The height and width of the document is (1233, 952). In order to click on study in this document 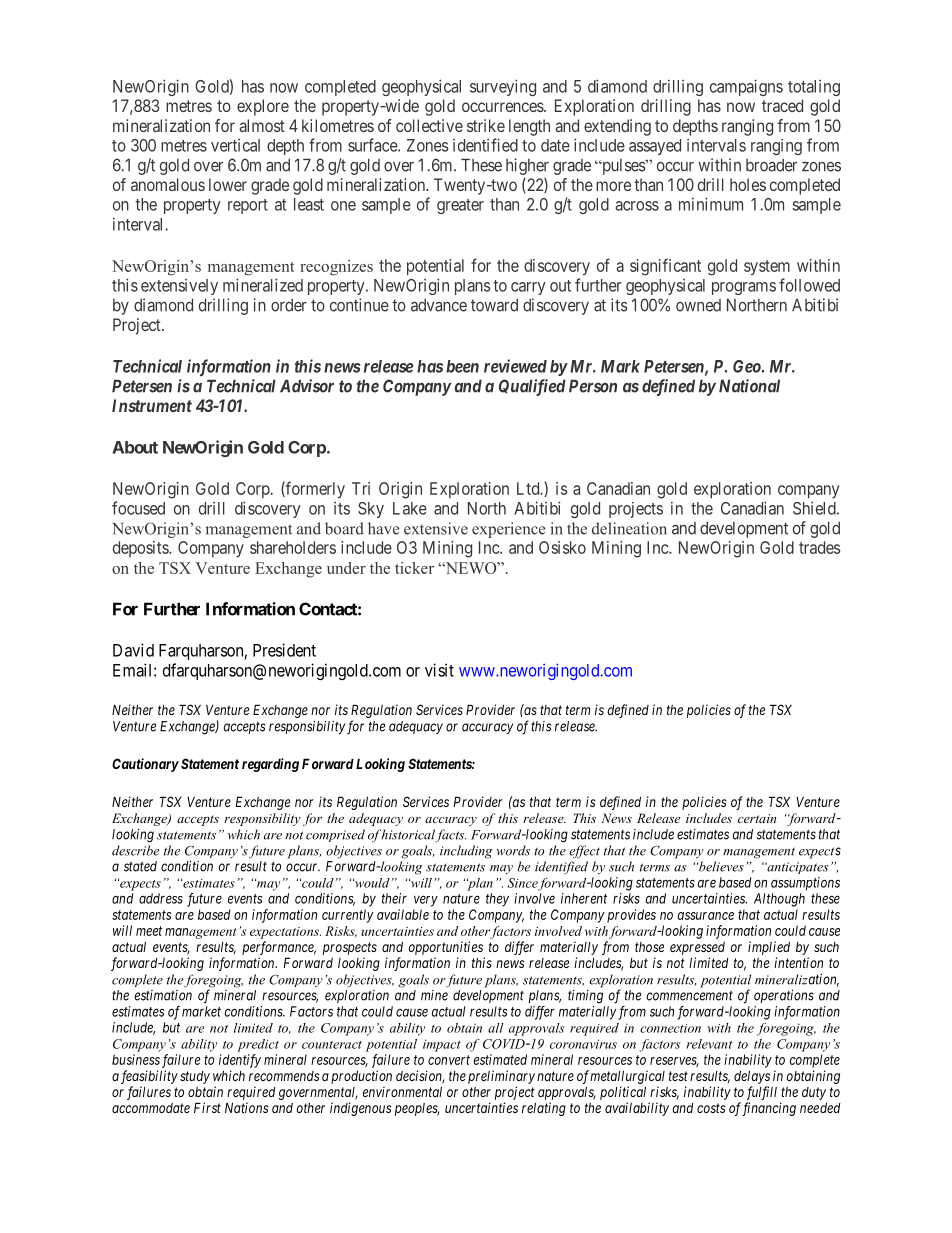, I will do `click(195, 1077)`.
